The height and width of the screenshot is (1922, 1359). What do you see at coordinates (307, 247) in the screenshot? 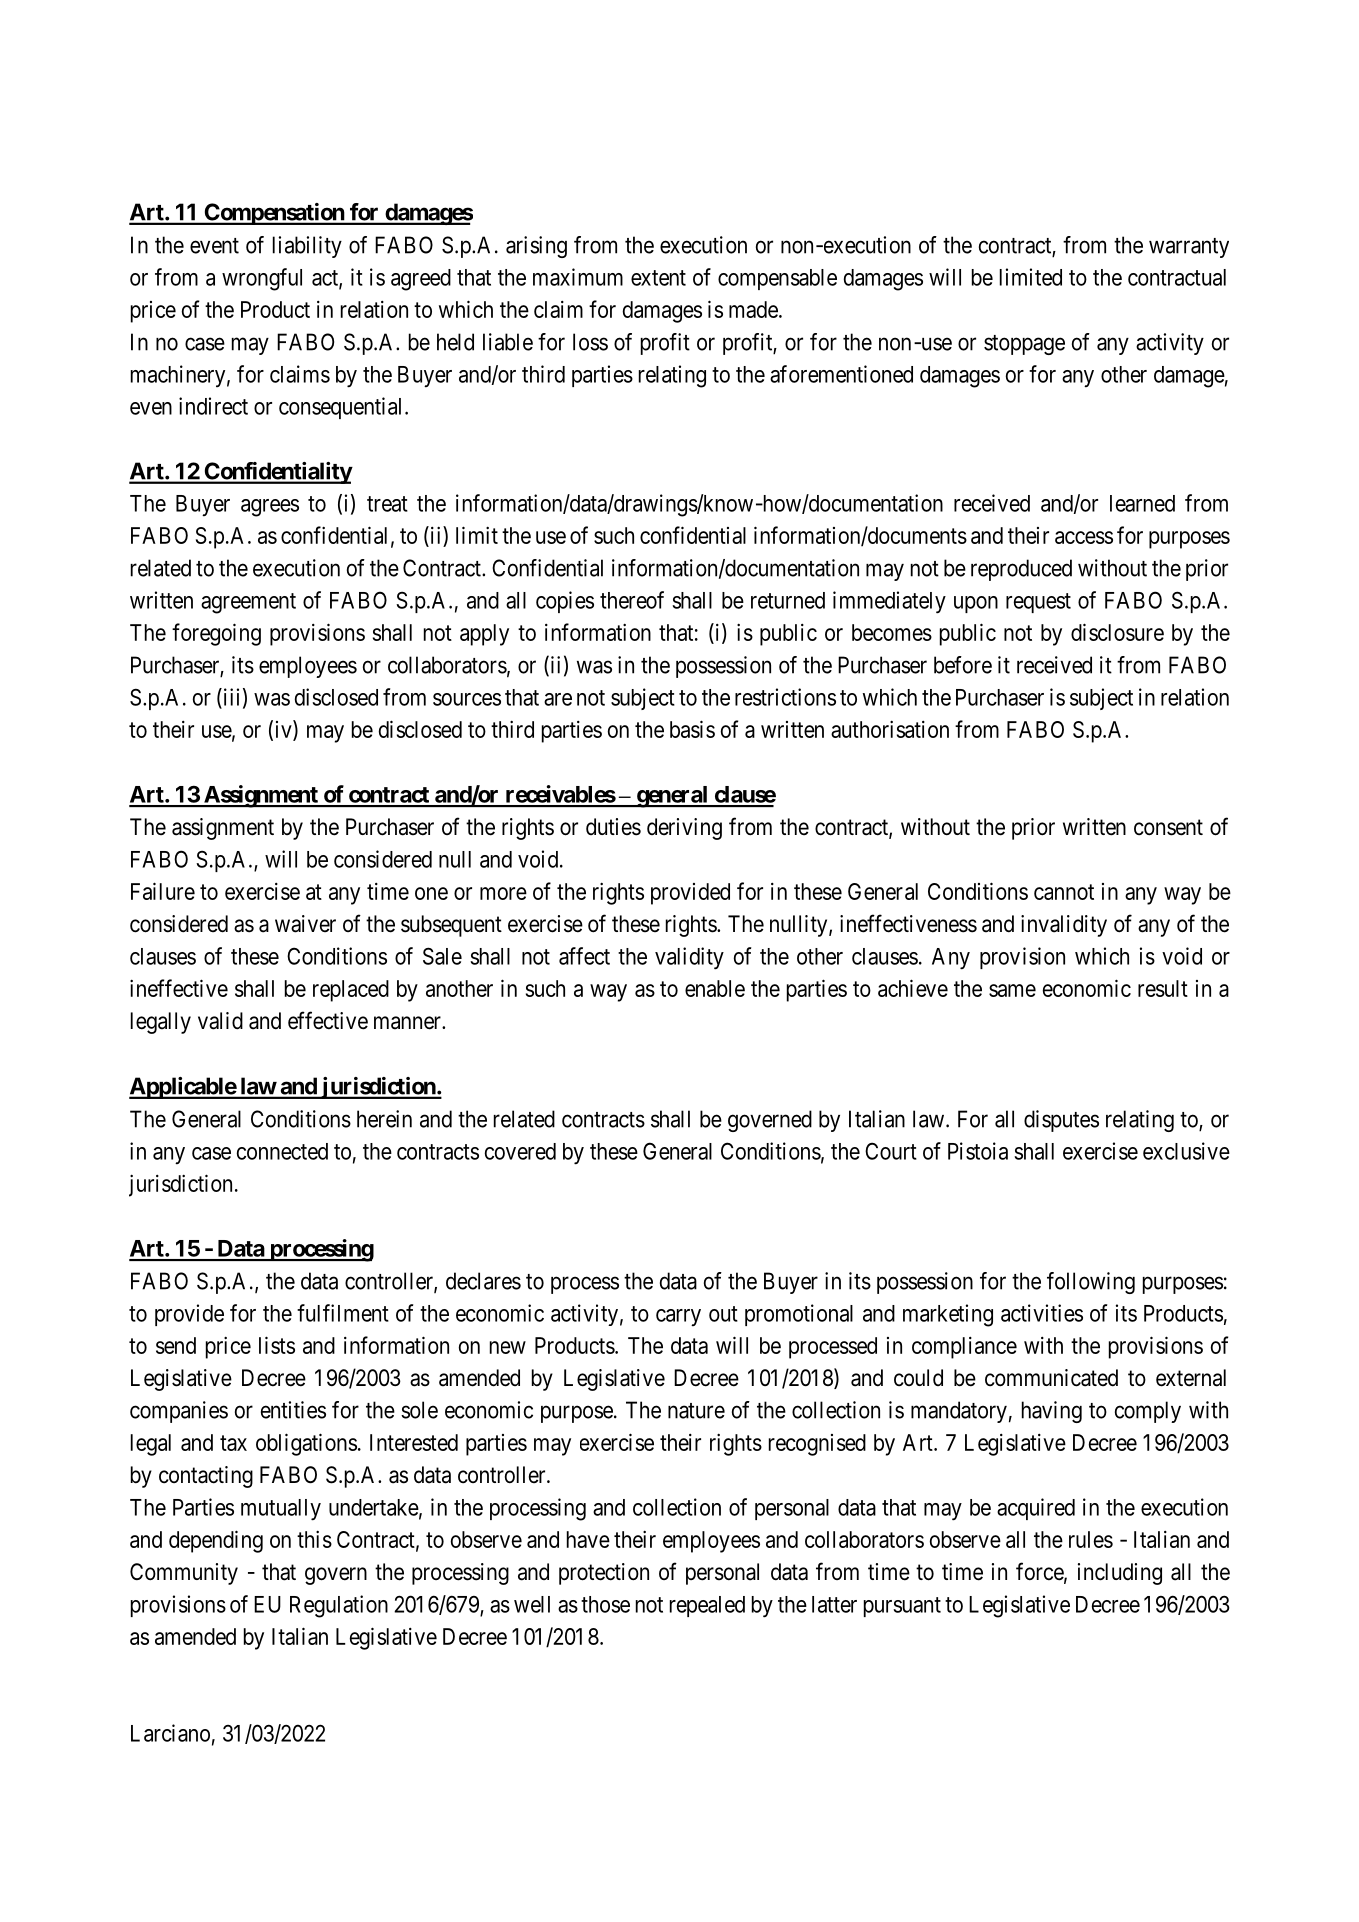
I see `liability` at bounding box center [307, 247].
